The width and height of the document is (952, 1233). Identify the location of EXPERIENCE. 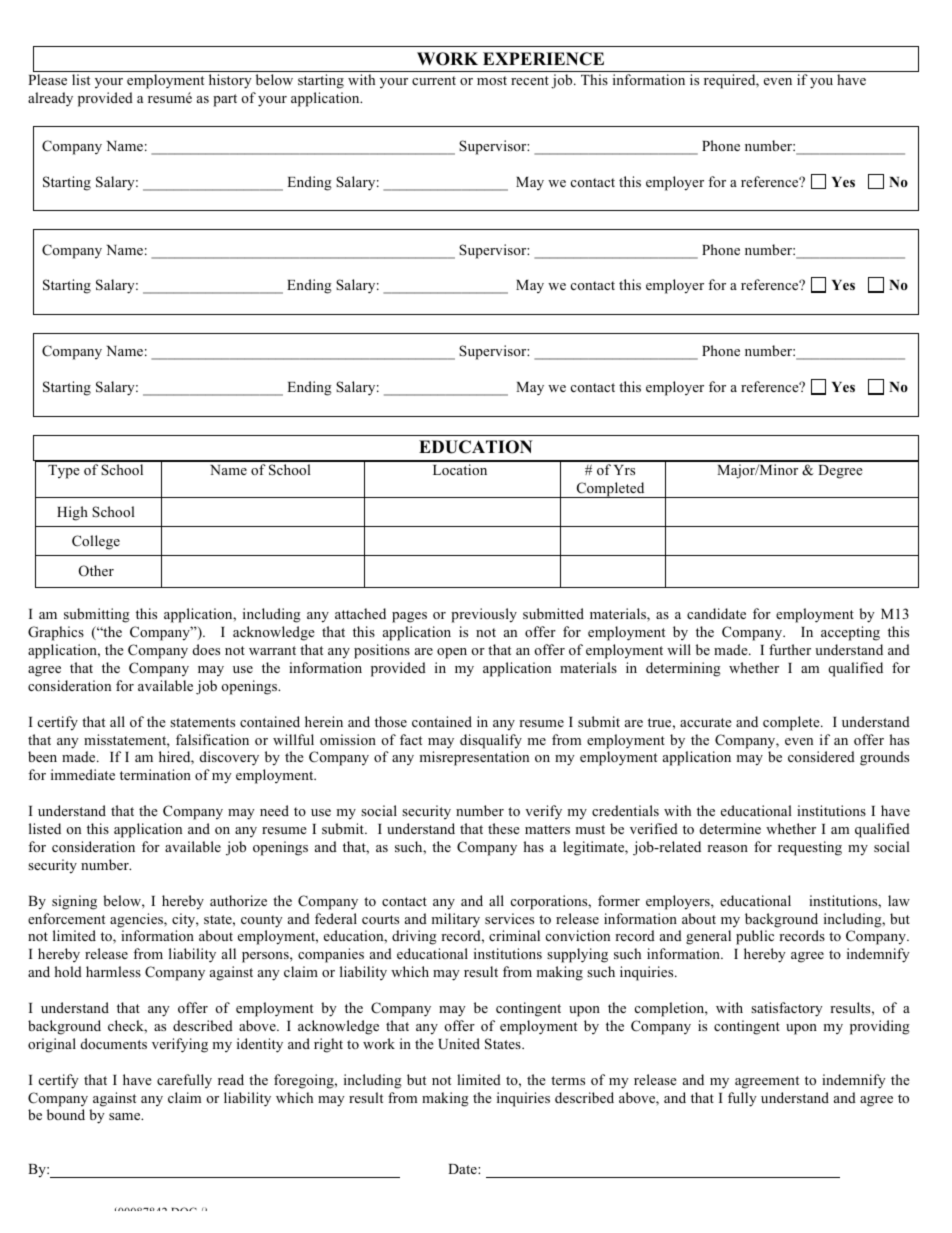
(543, 59).
